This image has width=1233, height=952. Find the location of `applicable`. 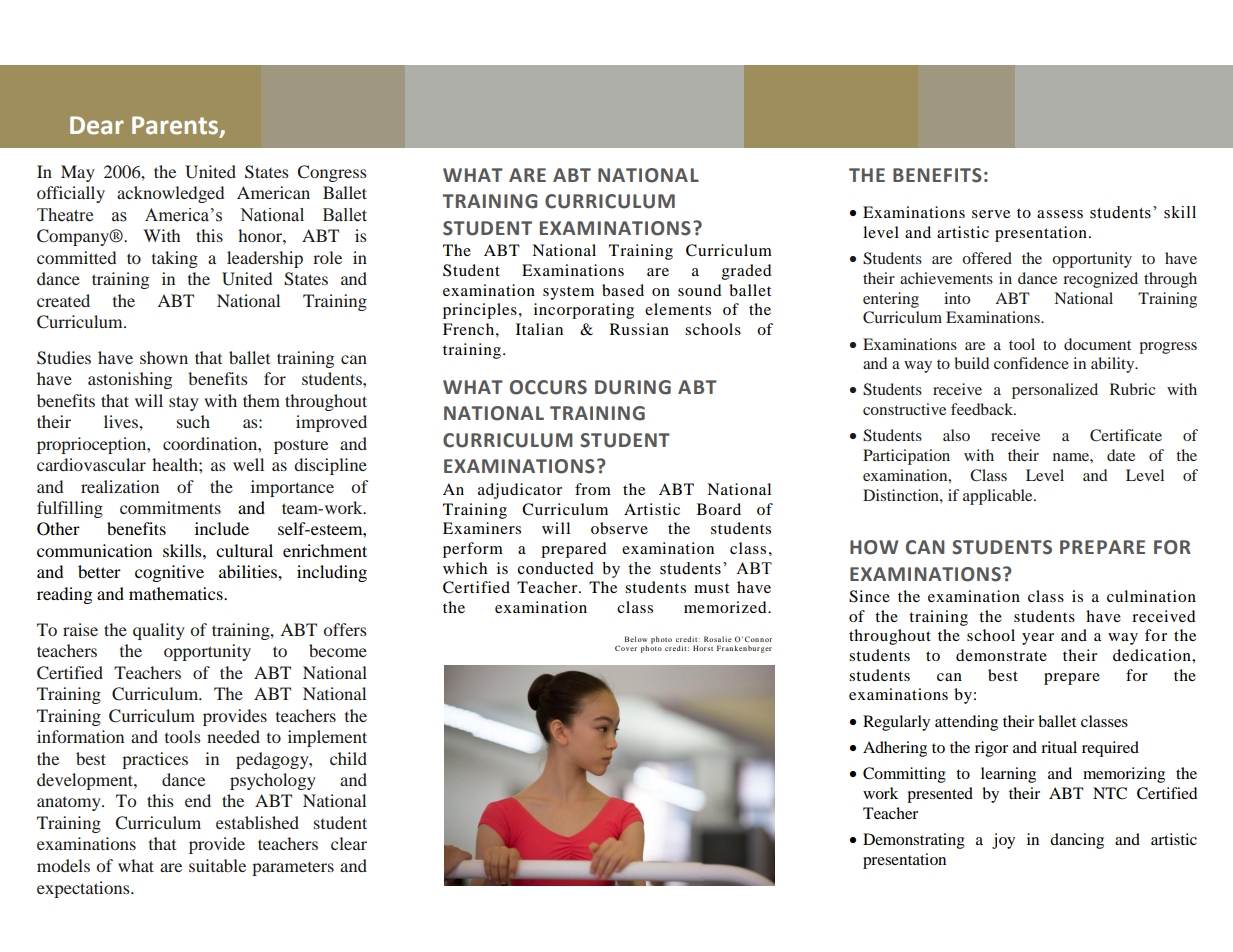

applicable is located at coordinates (999, 497).
